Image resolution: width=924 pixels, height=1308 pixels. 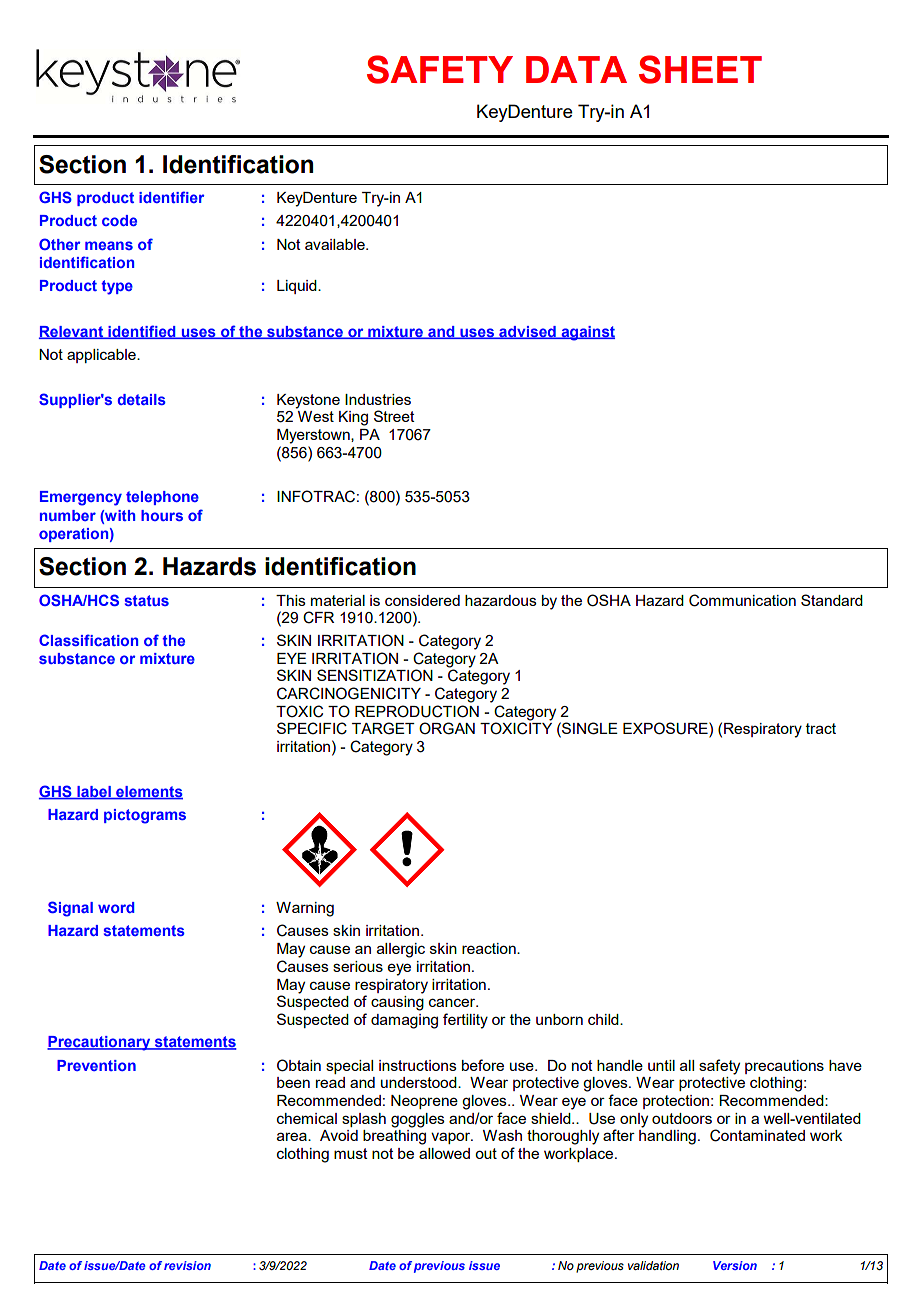 What do you see at coordinates (576, 69) in the document?
I see `DATA` at bounding box center [576, 69].
